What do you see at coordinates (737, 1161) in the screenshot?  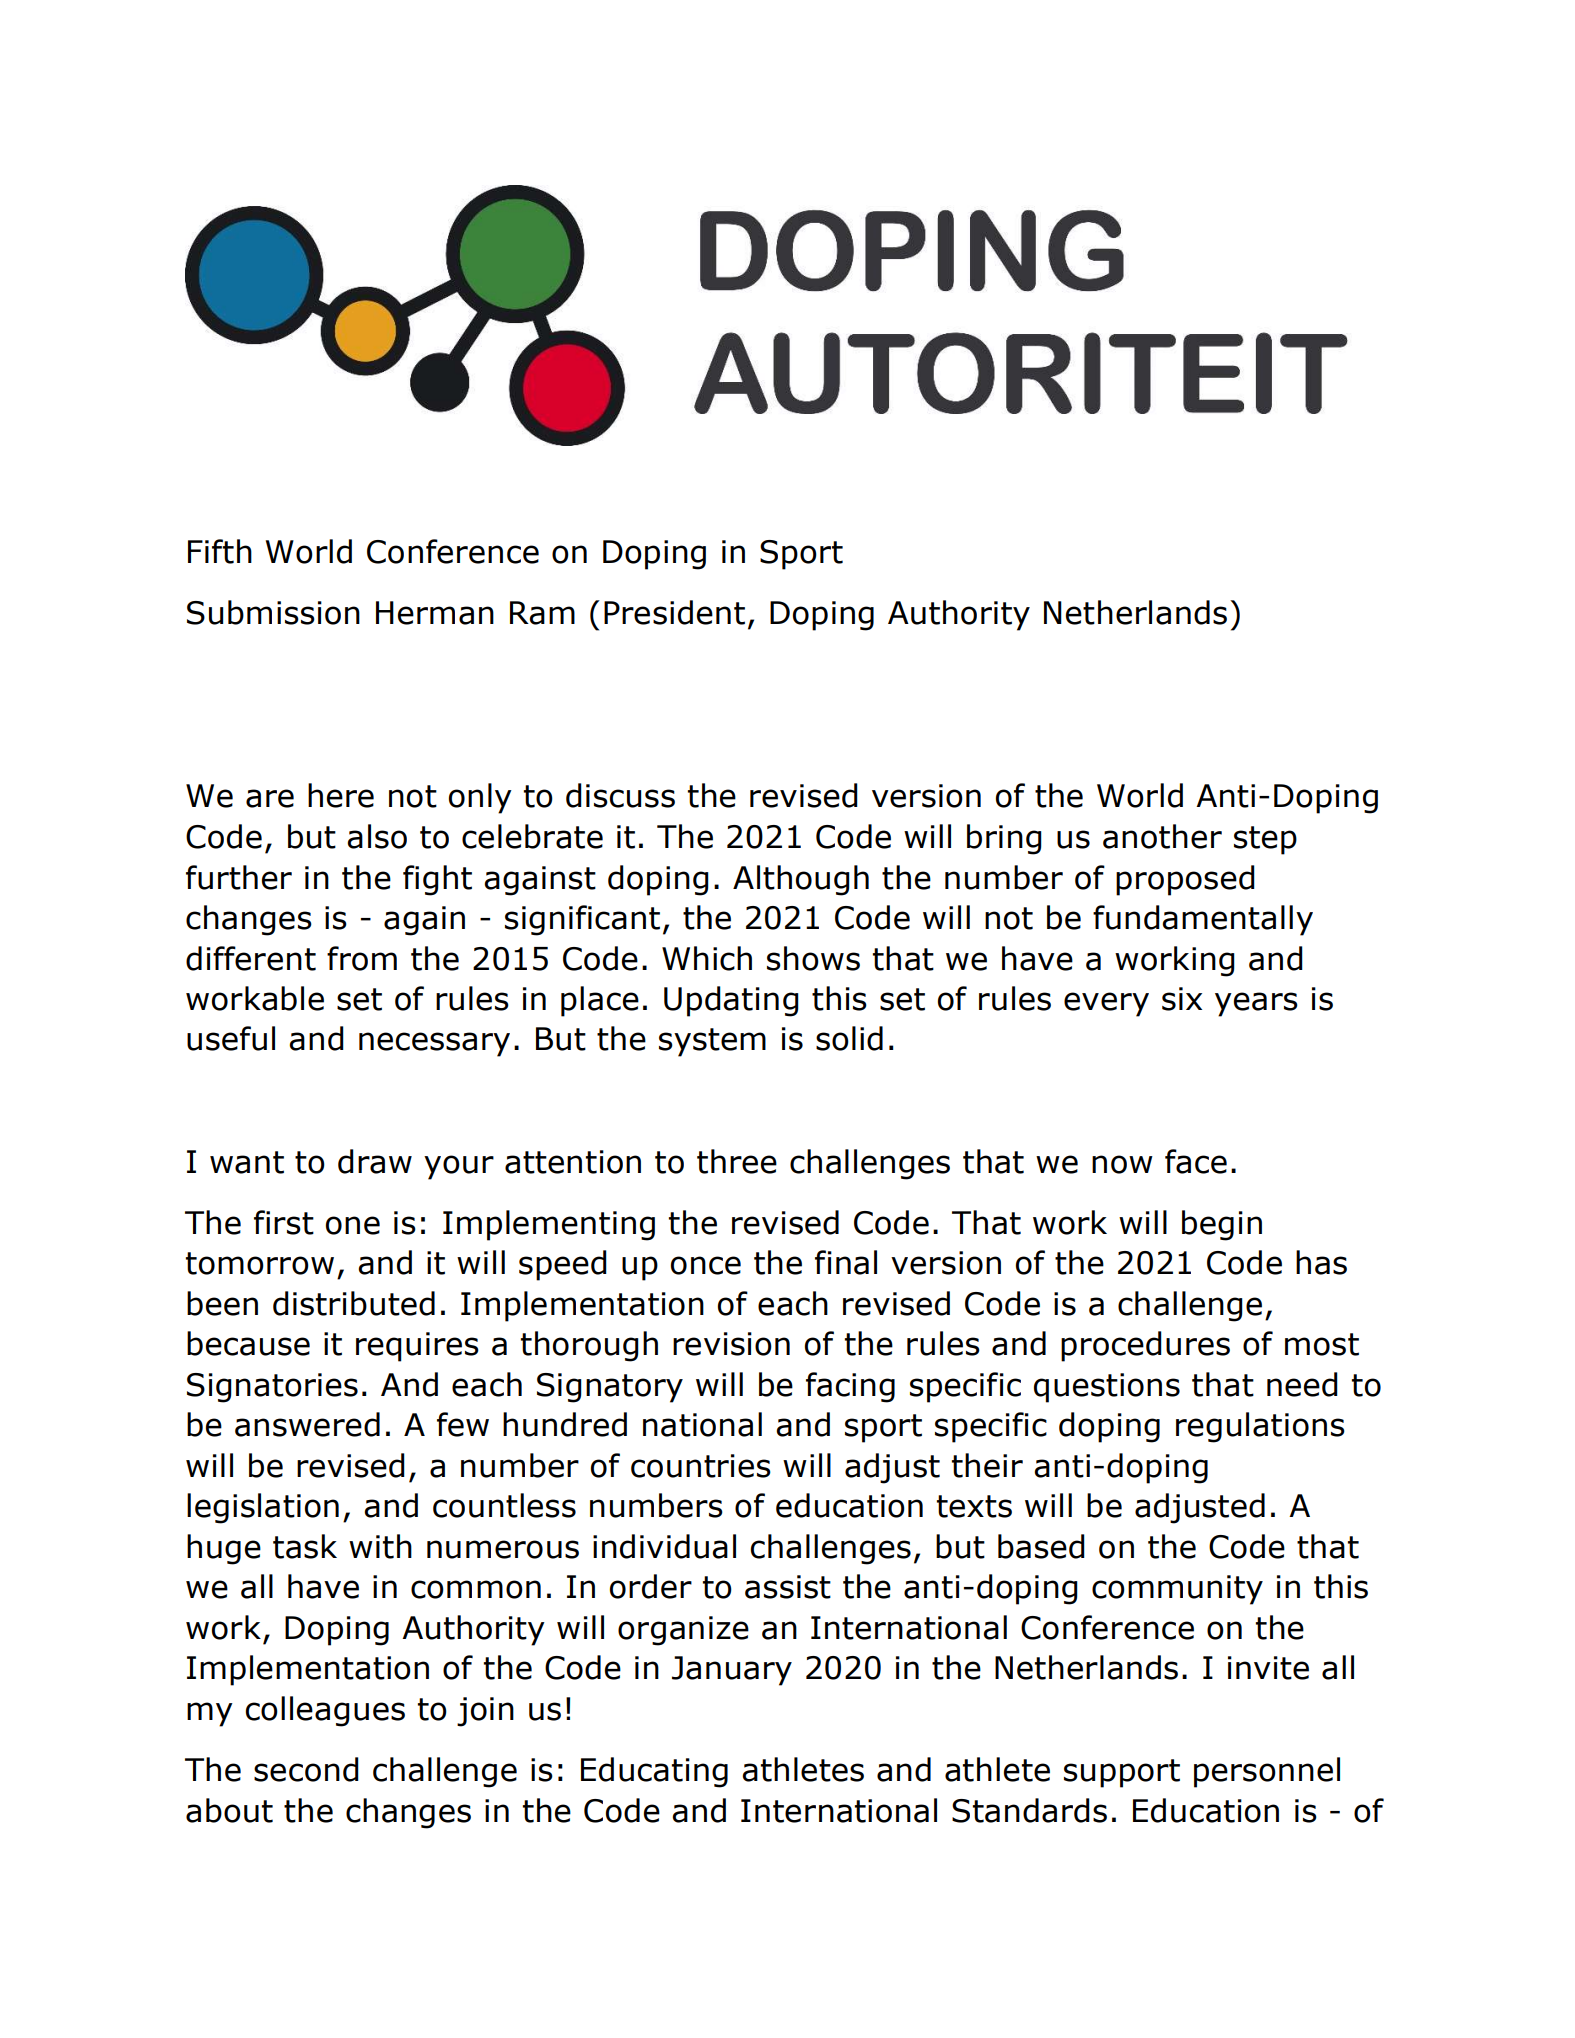 I see `three` at bounding box center [737, 1161].
